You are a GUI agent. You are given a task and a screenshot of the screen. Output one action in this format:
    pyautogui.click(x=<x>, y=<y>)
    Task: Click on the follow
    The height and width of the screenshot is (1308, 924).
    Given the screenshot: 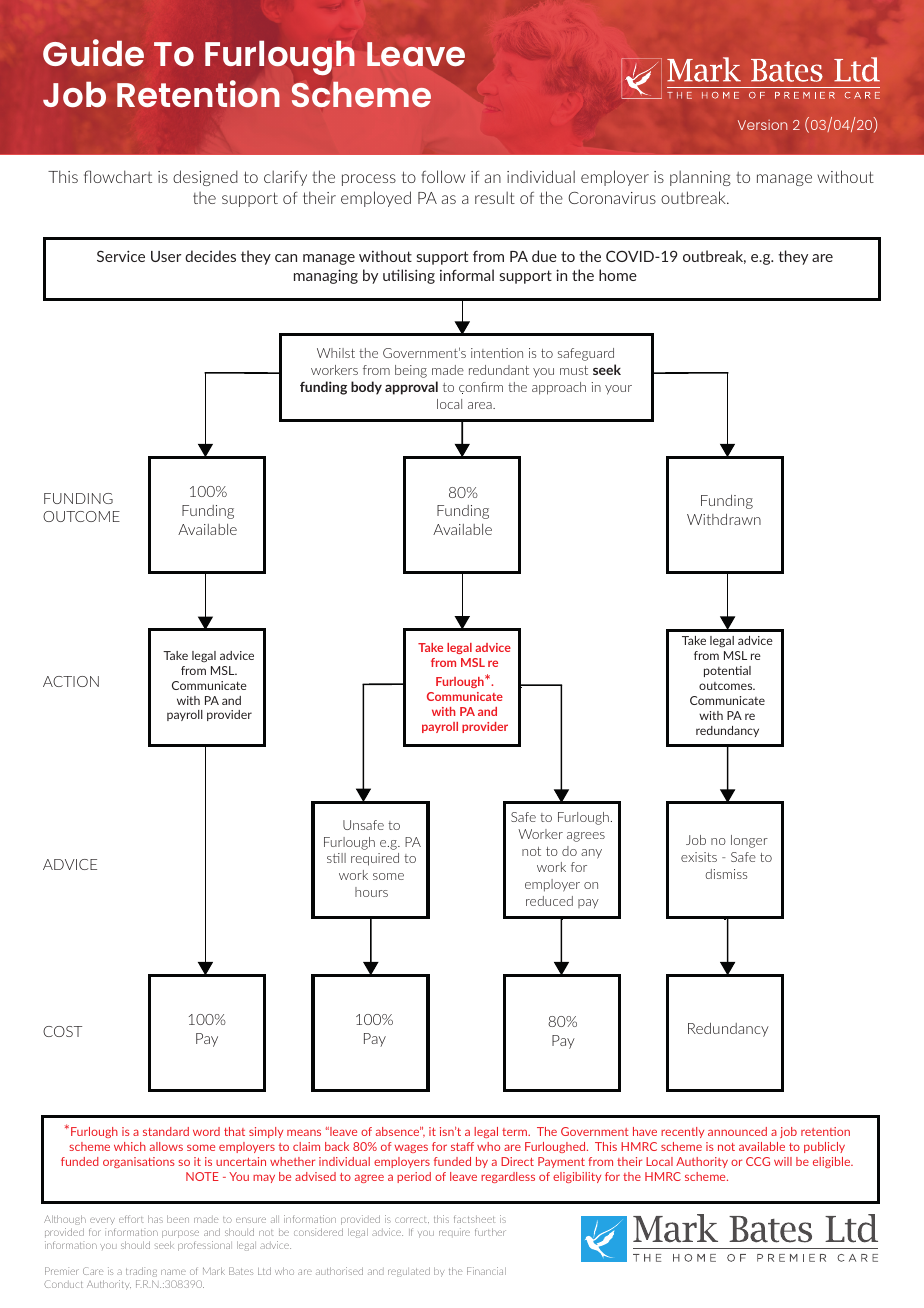 What is the action you would take?
    pyautogui.click(x=443, y=176)
